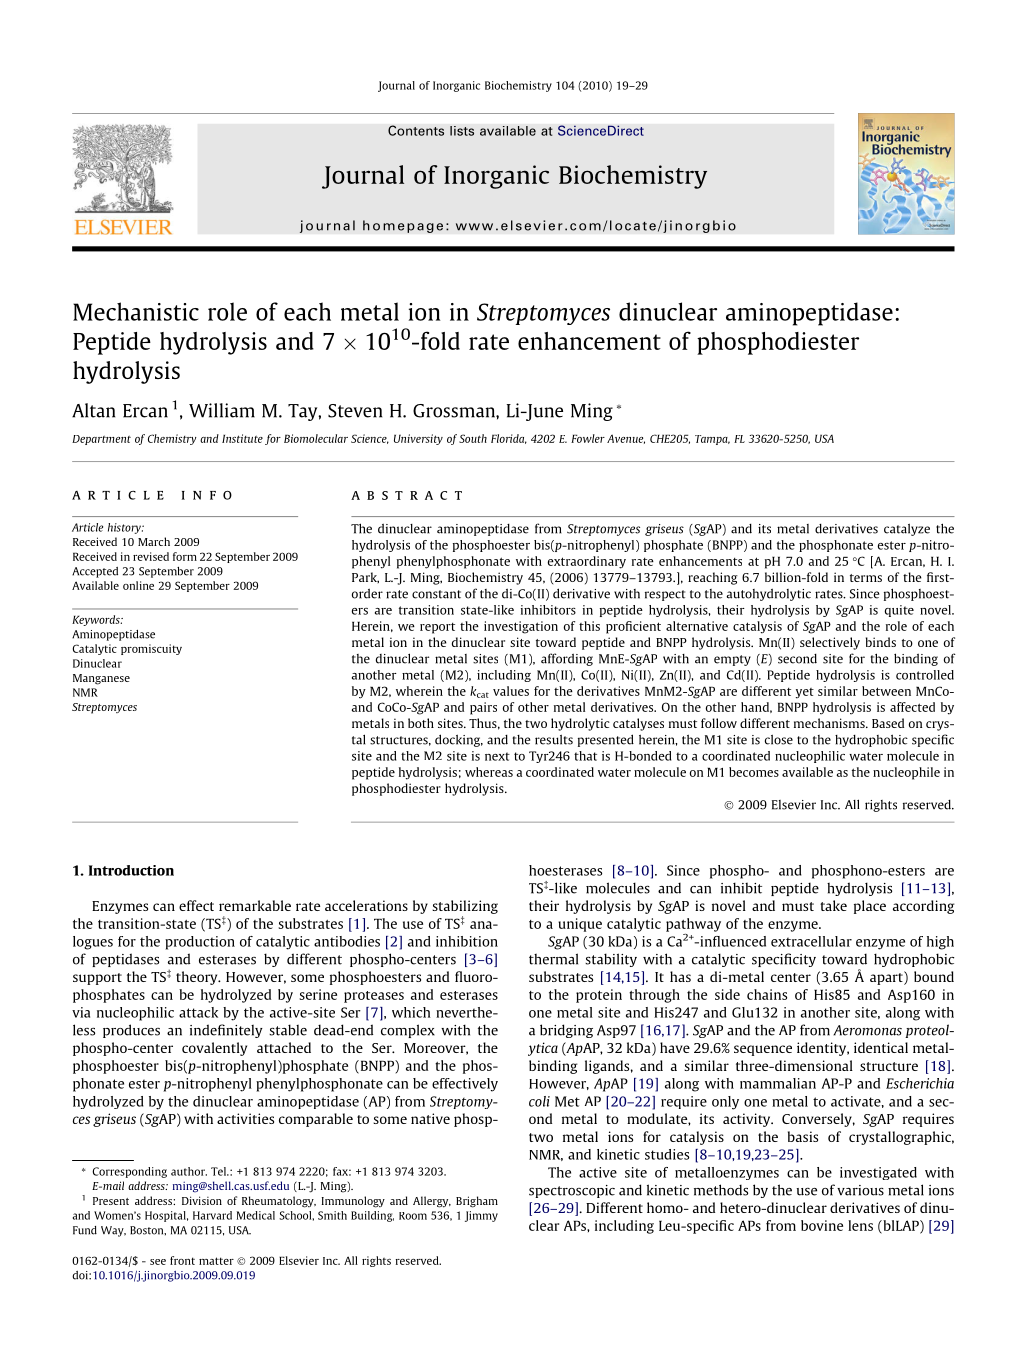  What do you see at coordinates (805, 693) in the document?
I see `yet` at bounding box center [805, 693].
